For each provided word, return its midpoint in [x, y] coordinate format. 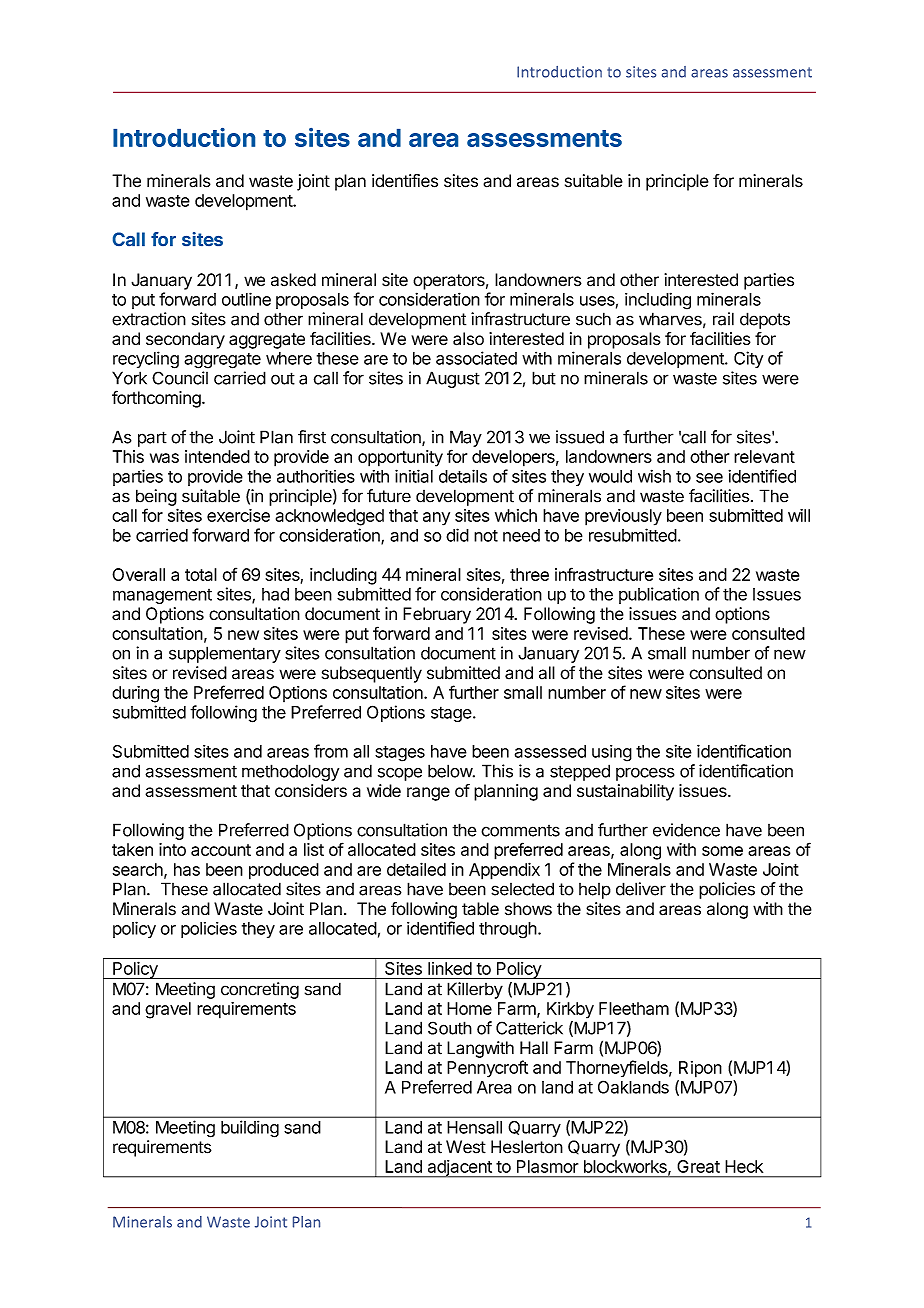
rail [723, 319]
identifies [405, 181]
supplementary [225, 654]
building [250, 1129]
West [466, 1147]
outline [246, 299]
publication [659, 595]
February [437, 615]
